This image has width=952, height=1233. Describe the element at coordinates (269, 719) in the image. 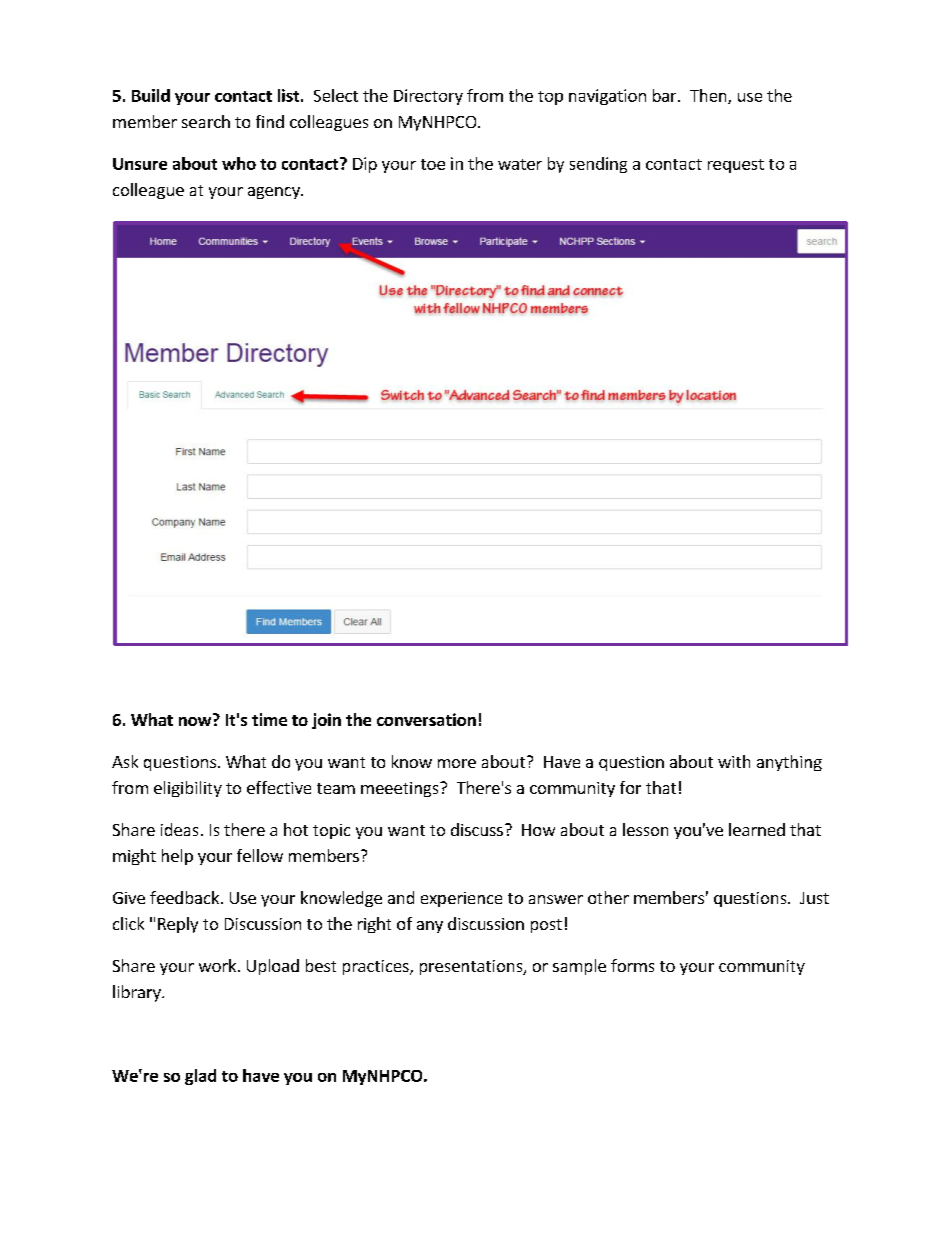

I see `time` at that location.
